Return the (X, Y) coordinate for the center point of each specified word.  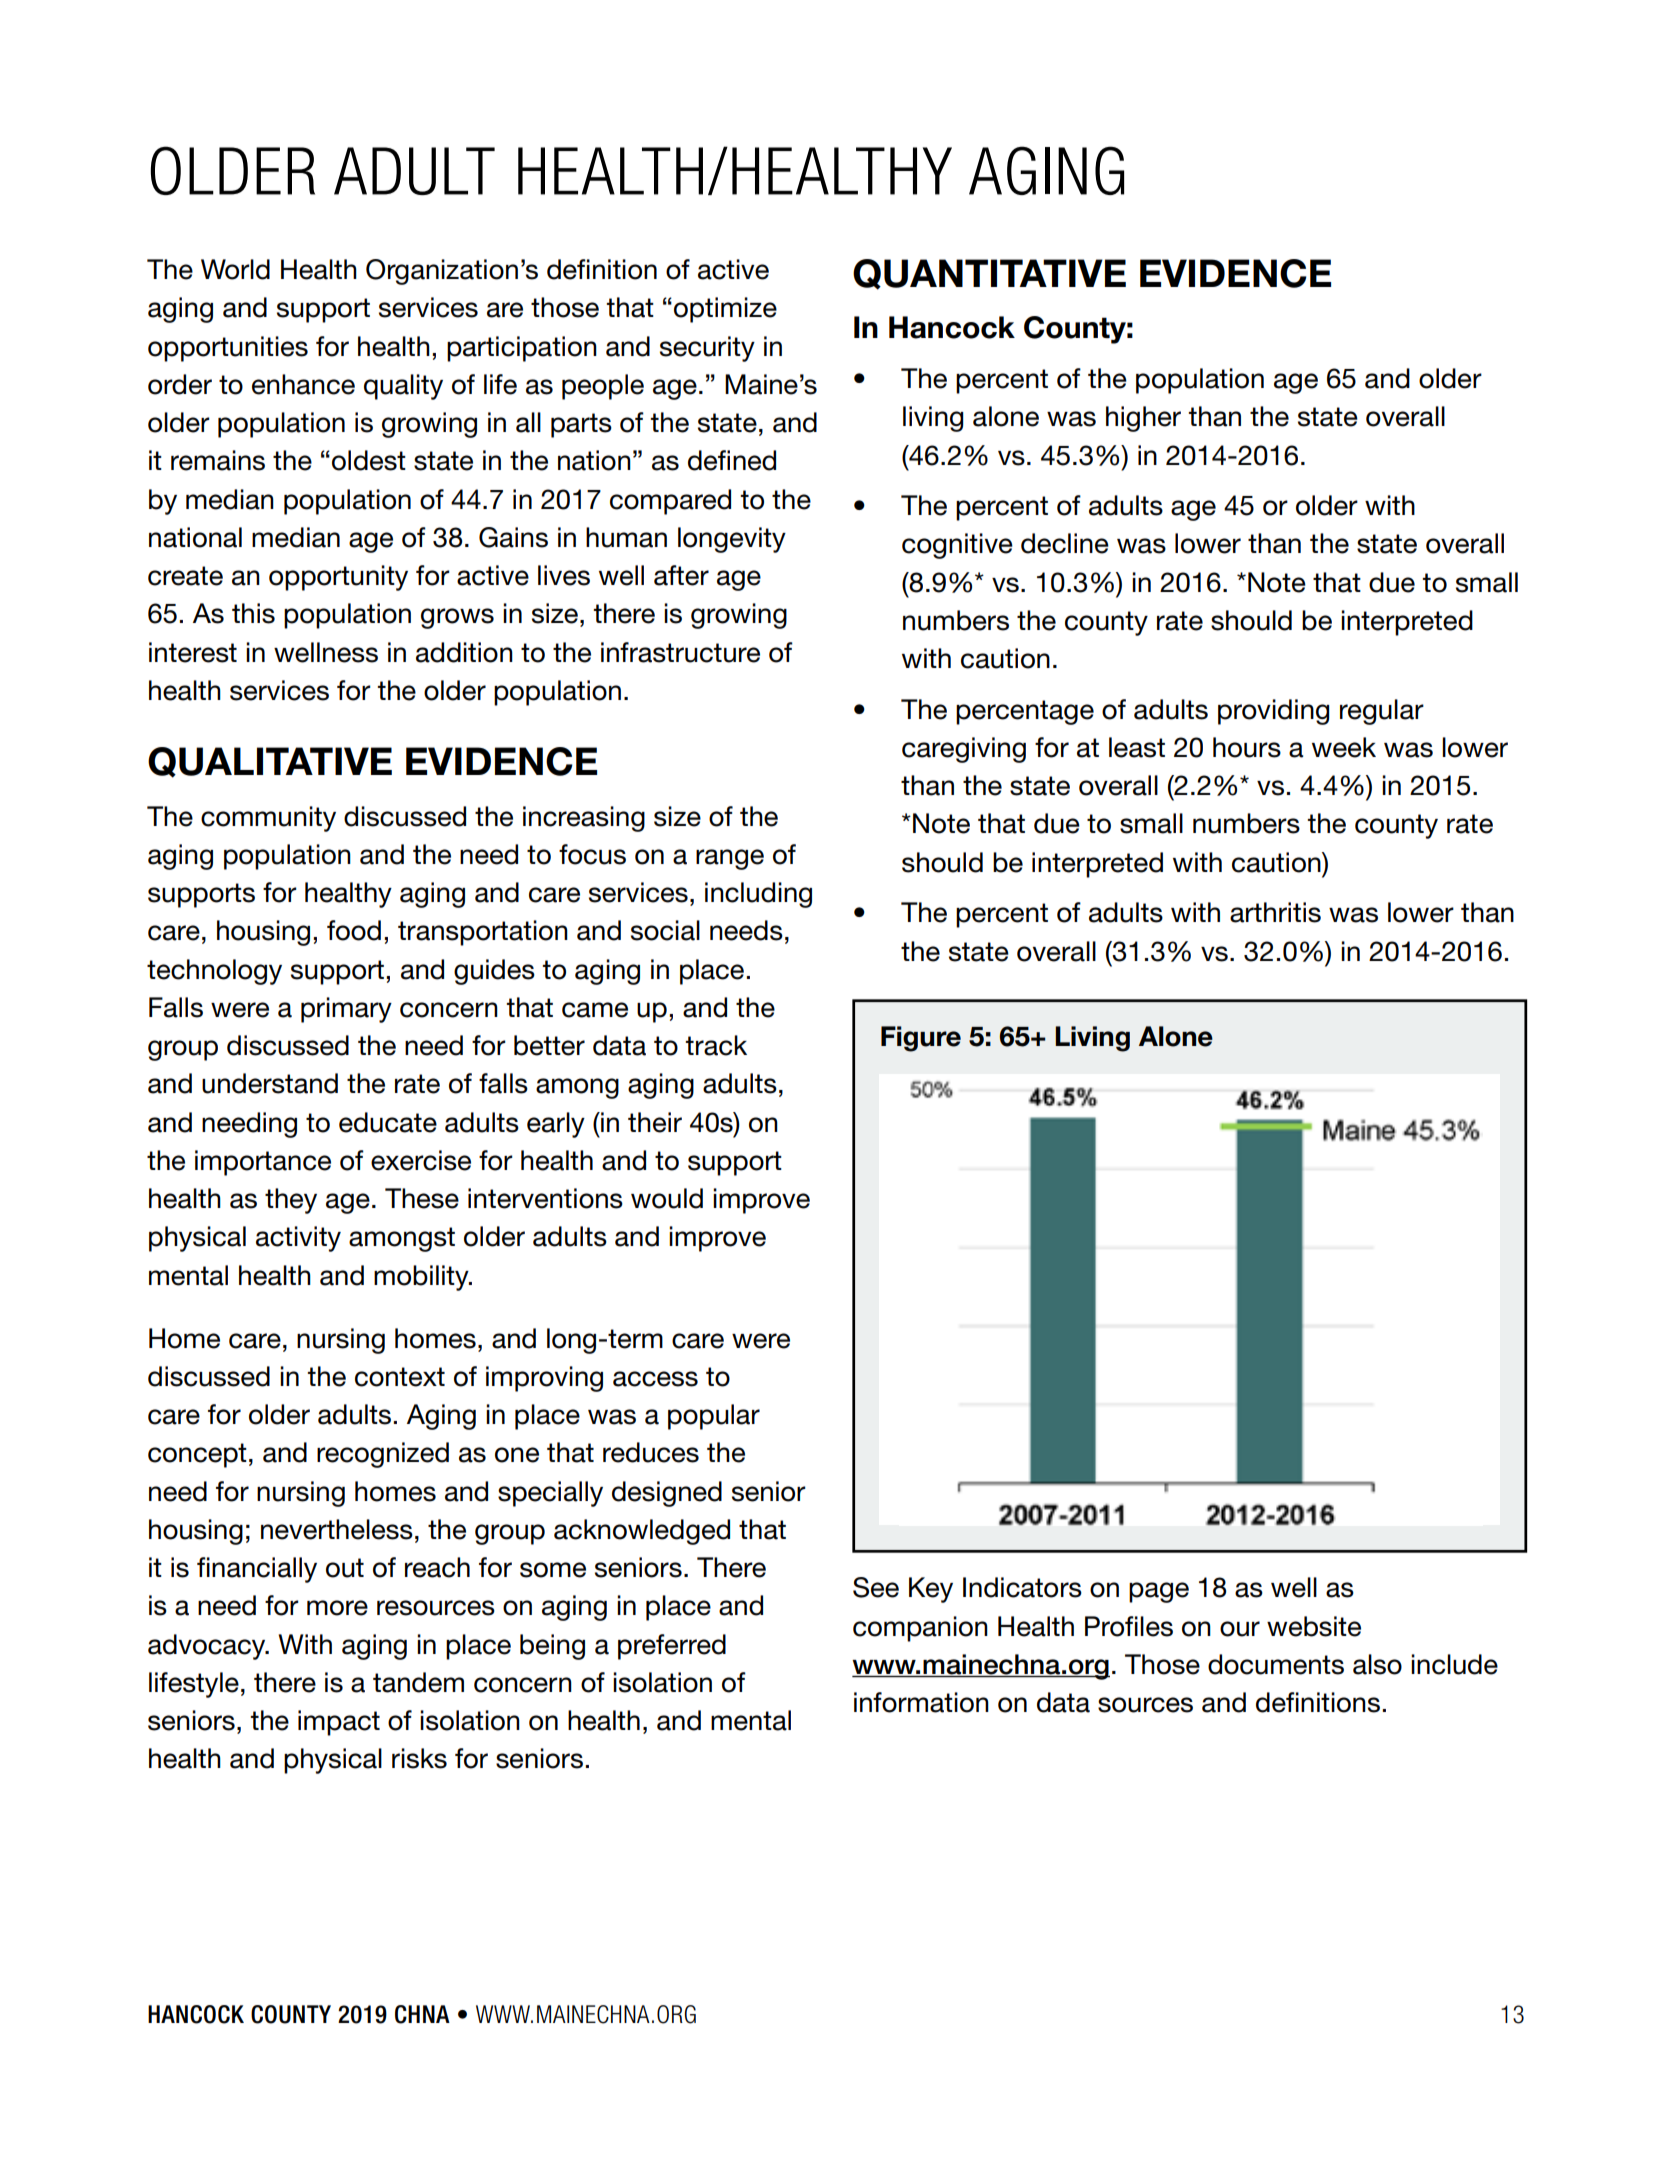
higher (1143, 419)
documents (1276, 1664)
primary (346, 1010)
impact (339, 1723)
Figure (921, 1039)
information (921, 1702)
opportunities (228, 349)
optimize (725, 310)
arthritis (1275, 912)
